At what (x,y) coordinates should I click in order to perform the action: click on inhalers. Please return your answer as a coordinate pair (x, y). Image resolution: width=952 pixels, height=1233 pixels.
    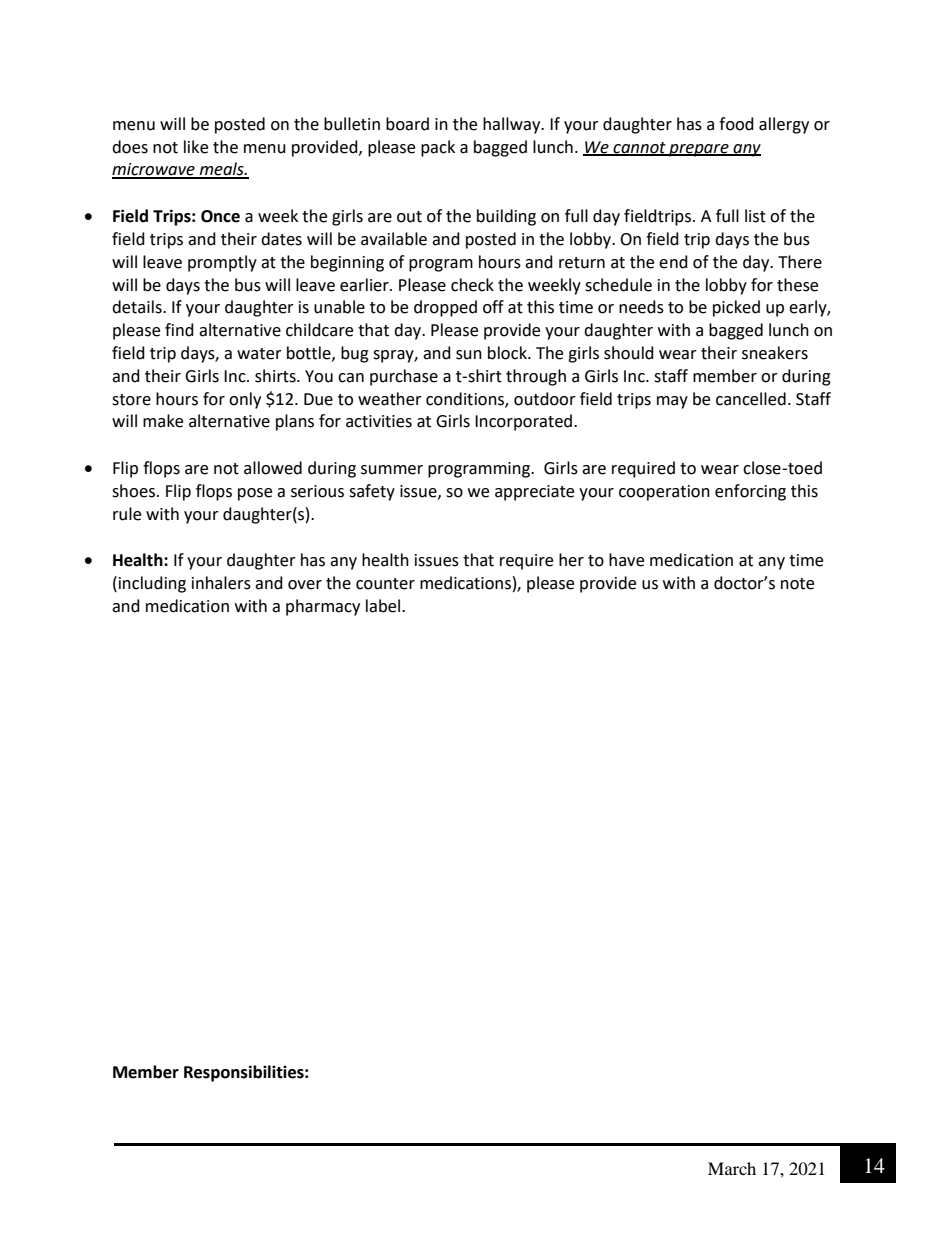
    Looking at the image, I should click on (221, 583).
